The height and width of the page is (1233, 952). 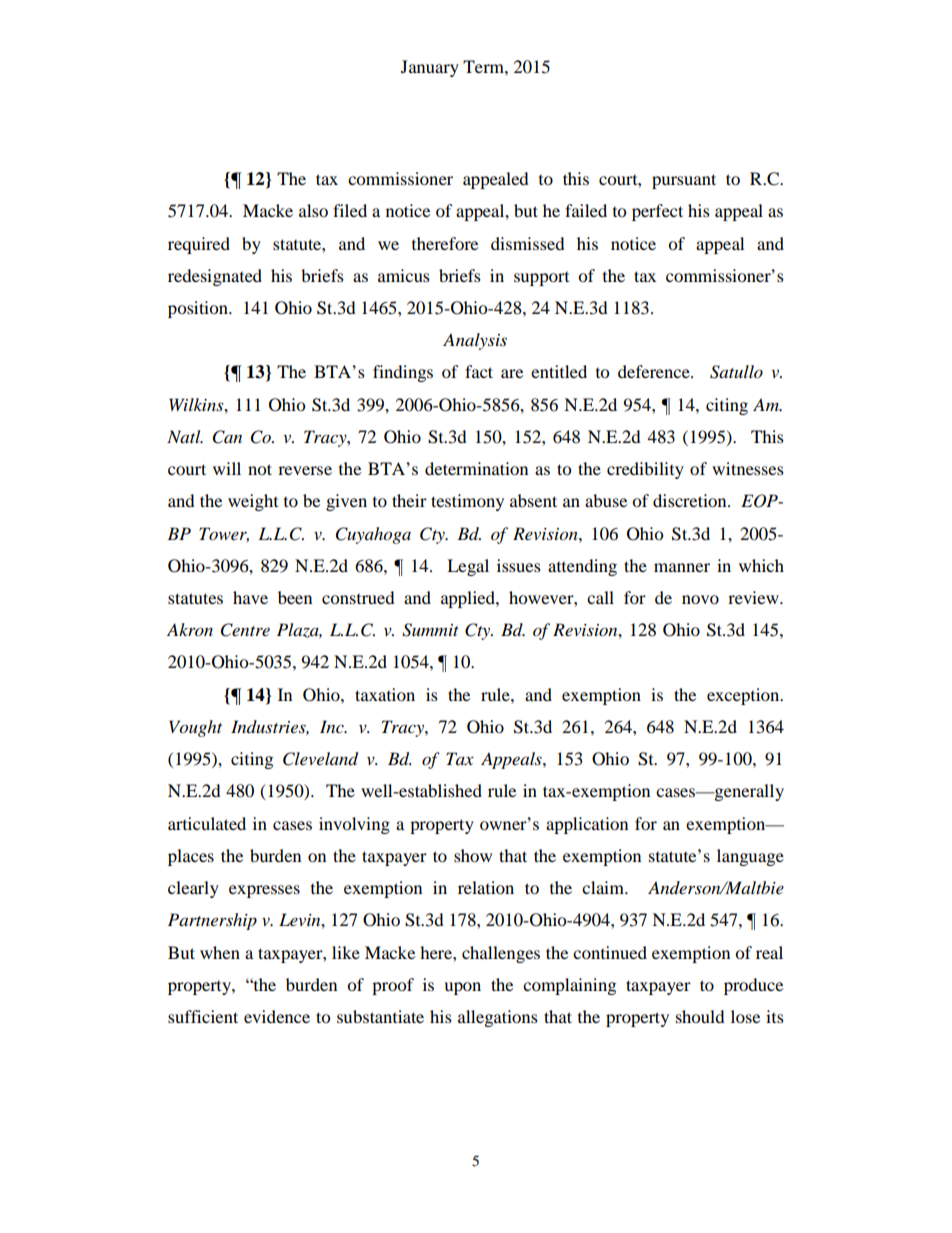 What do you see at coordinates (682, 567) in the page?
I see `manner` at bounding box center [682, 567].
